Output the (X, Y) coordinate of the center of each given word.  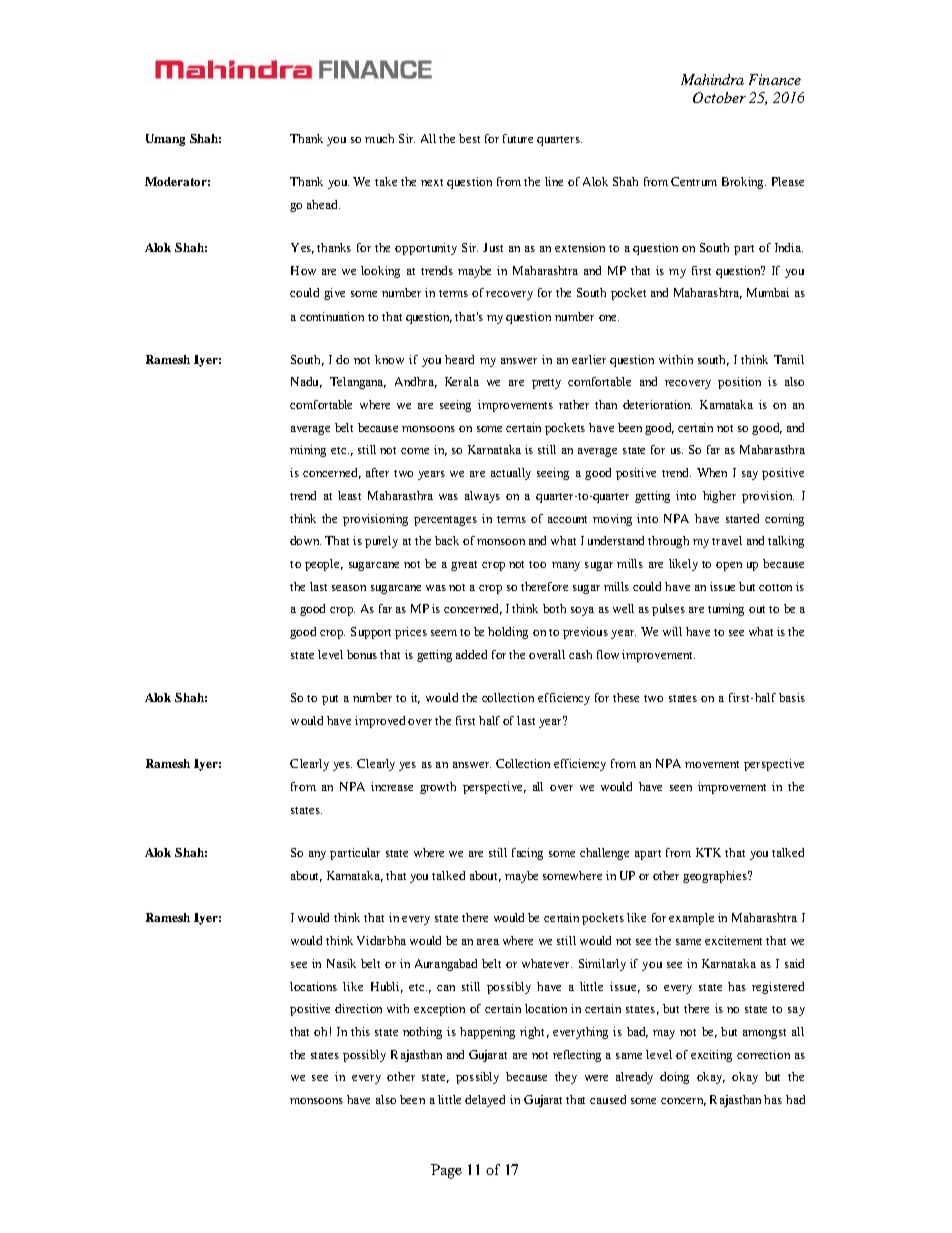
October (719, 97)
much (379, 138)
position (739, 383)
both (554, 608)
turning (726, 610)
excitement (733, 940)
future (518, 138)
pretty (546, 384)
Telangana (358, 383)
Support (371, 633)
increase (392, 786)
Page (446, 1171)
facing (527, 854)
